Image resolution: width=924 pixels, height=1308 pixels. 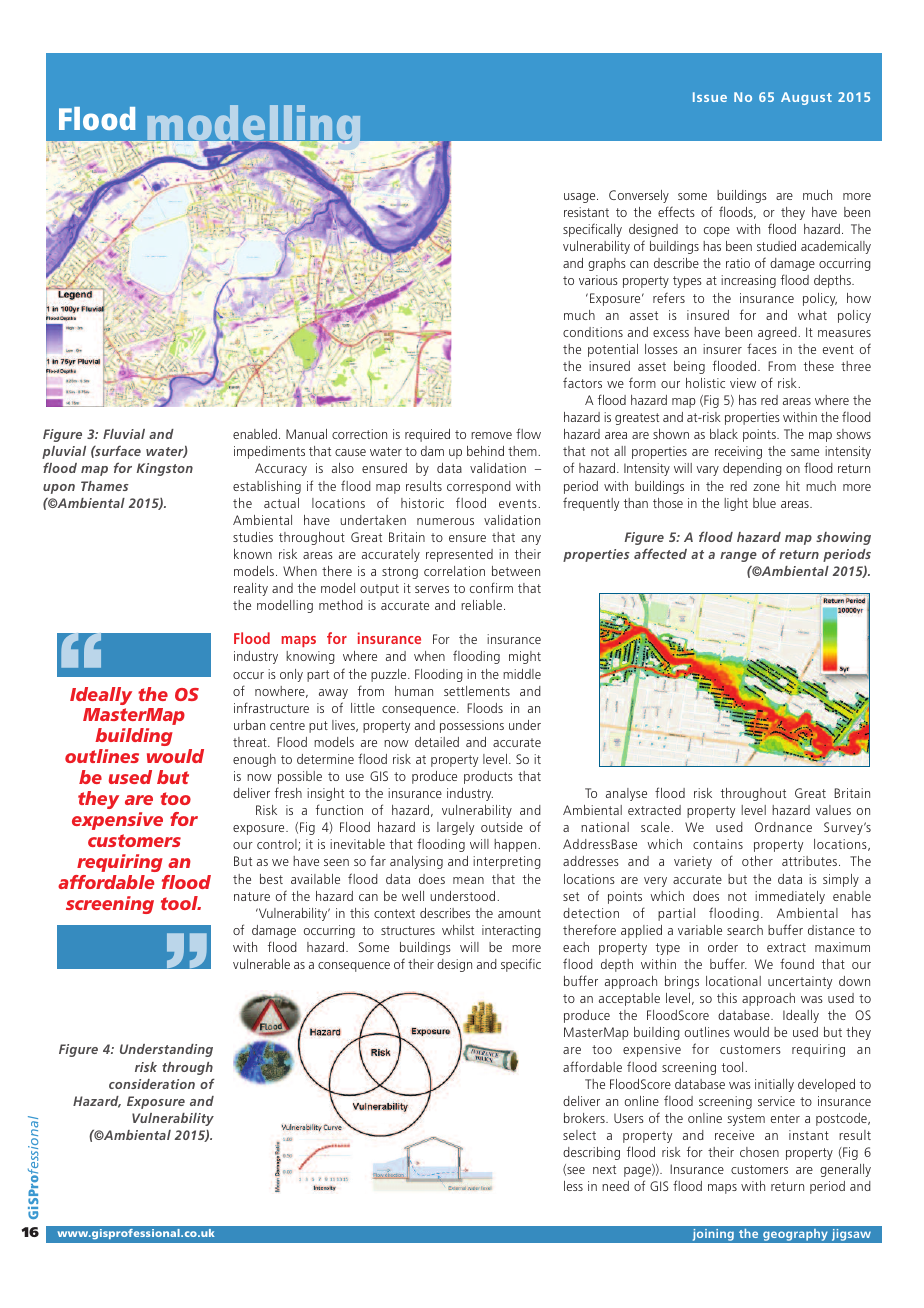 What do you see at coordinates (752, 469) in the page?
I see `depending` at bounding box center [752, 469].
